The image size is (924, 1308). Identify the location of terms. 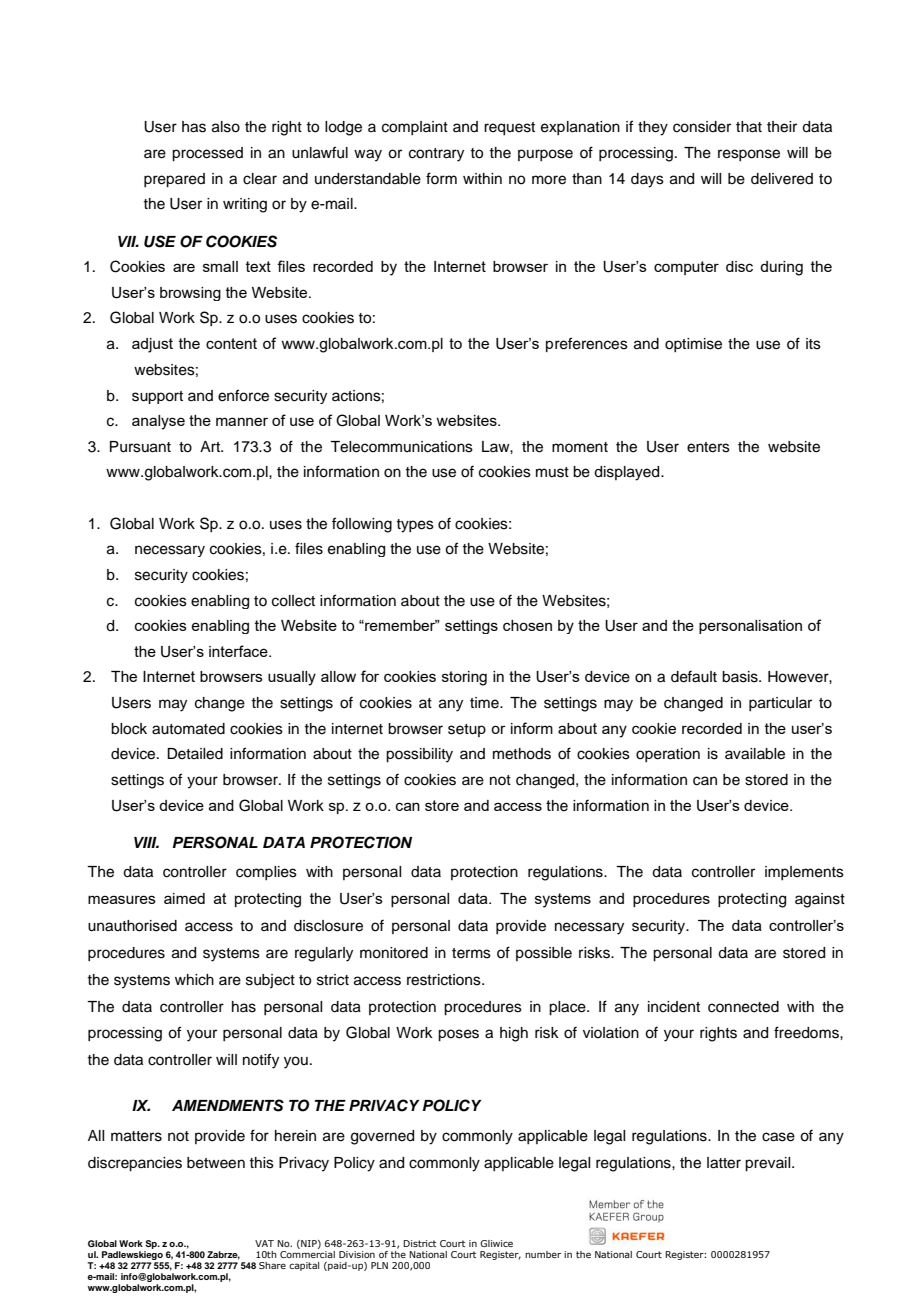
(471, 953).
